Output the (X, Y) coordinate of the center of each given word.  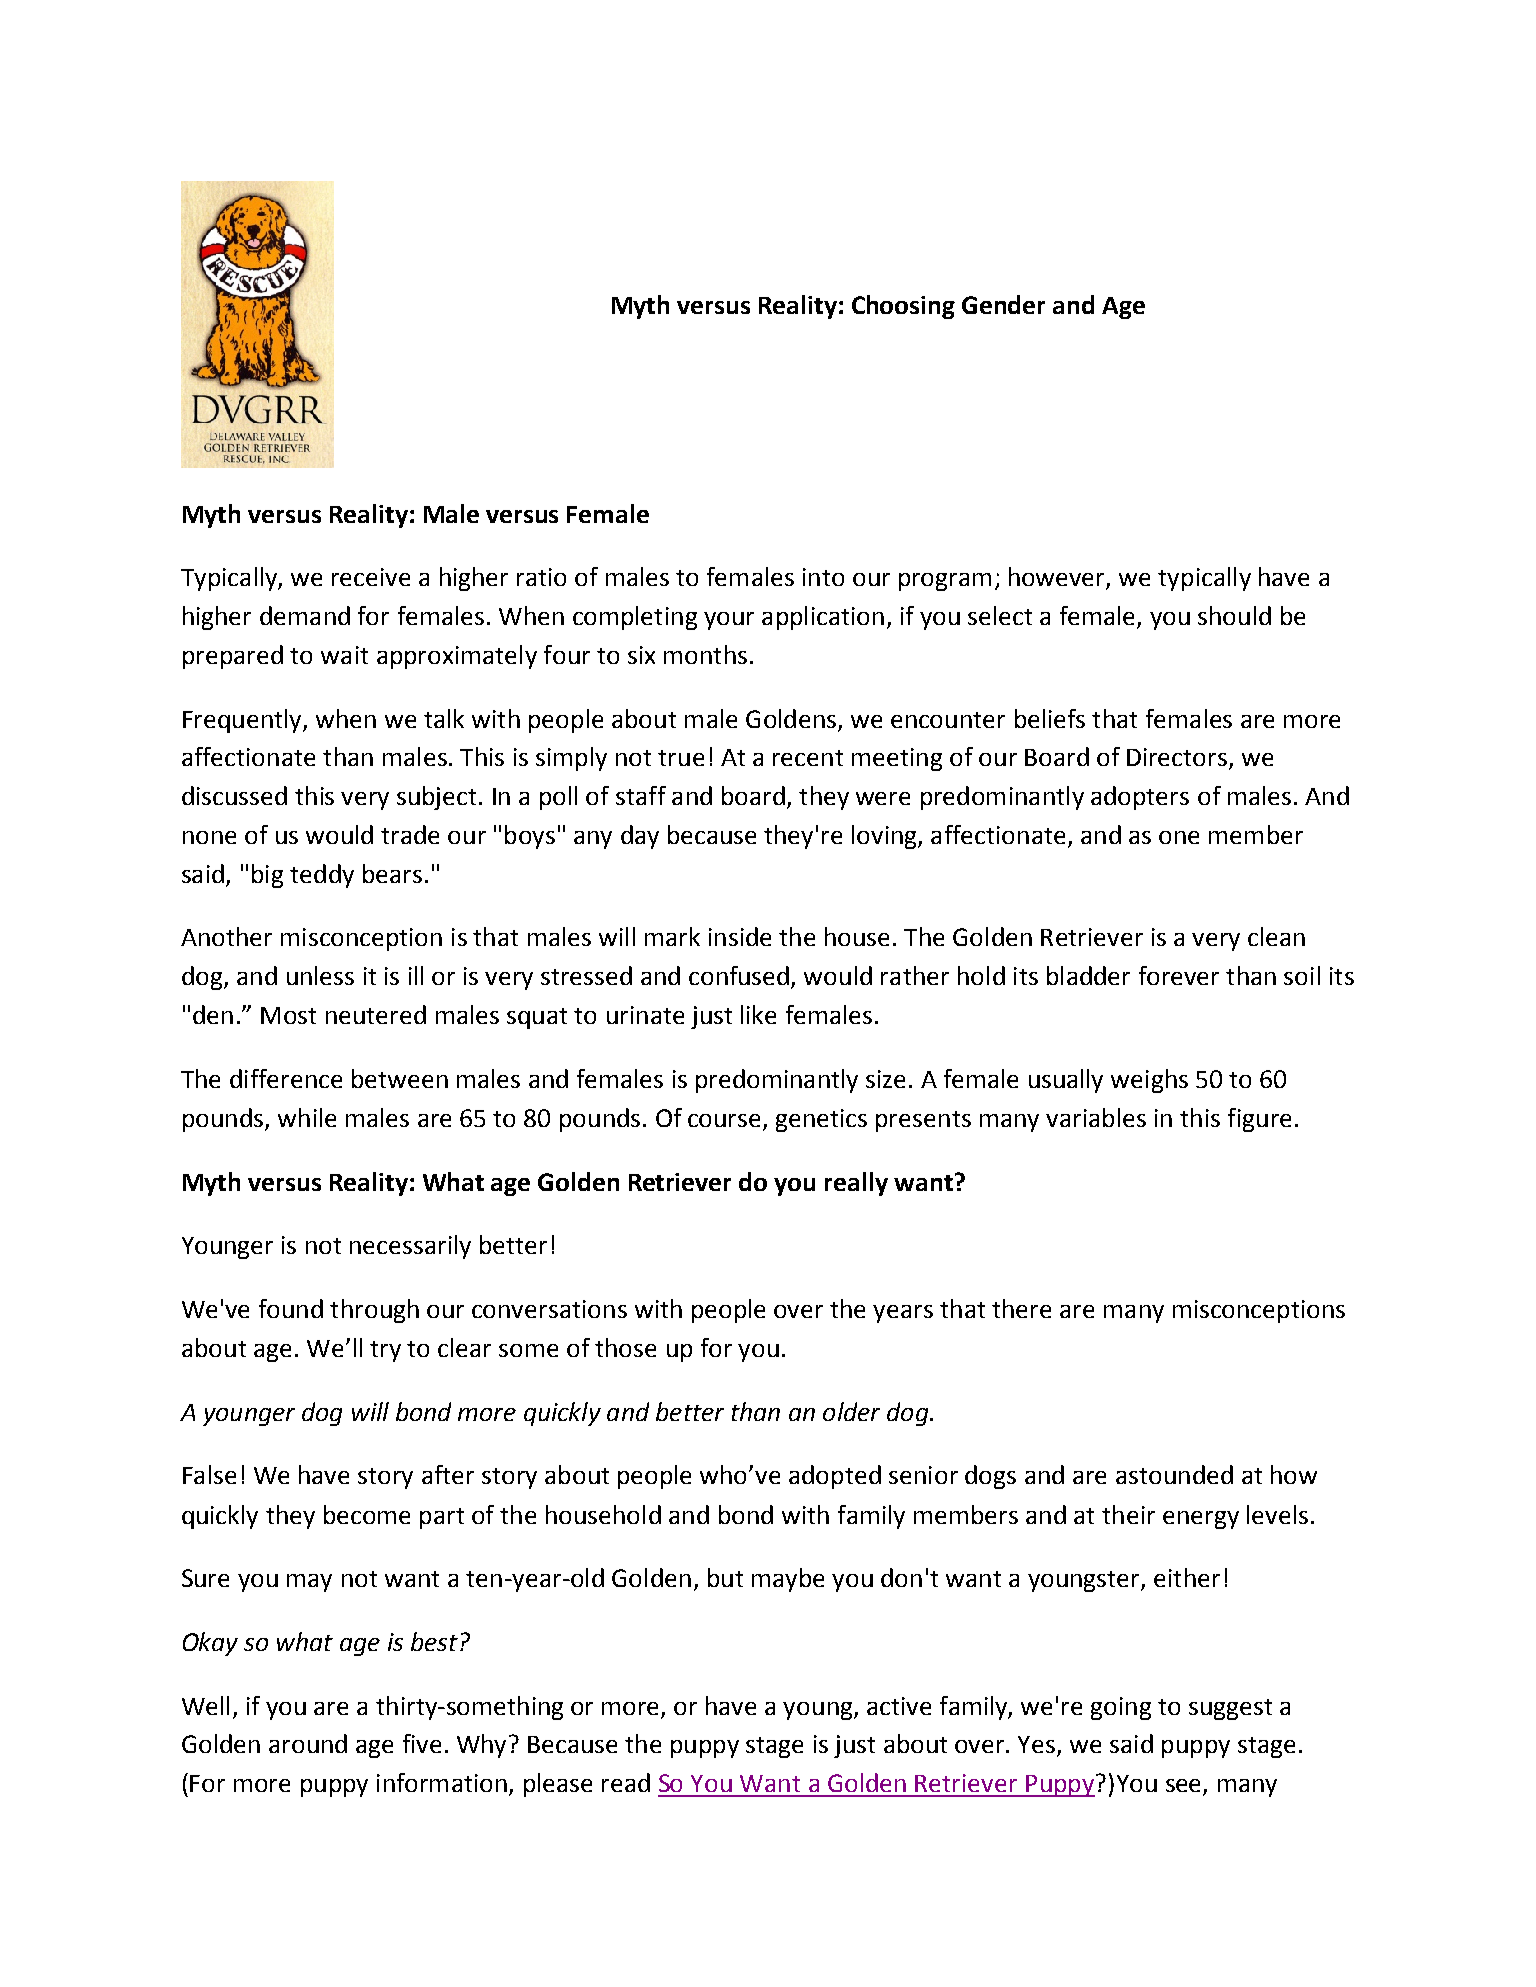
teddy (322, 876)
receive (371, 577)
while (307, 1117)
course (724, 1120)
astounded (1174, 1474)
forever (1179, 975)
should (1234, 615)
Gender (1003, 304)
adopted (835, 1477)
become (367, 1514)
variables (1096, 1117)
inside (740, 936)
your (729, 621)
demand (305, 615)
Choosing (903, 307)
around (308, 1743)
